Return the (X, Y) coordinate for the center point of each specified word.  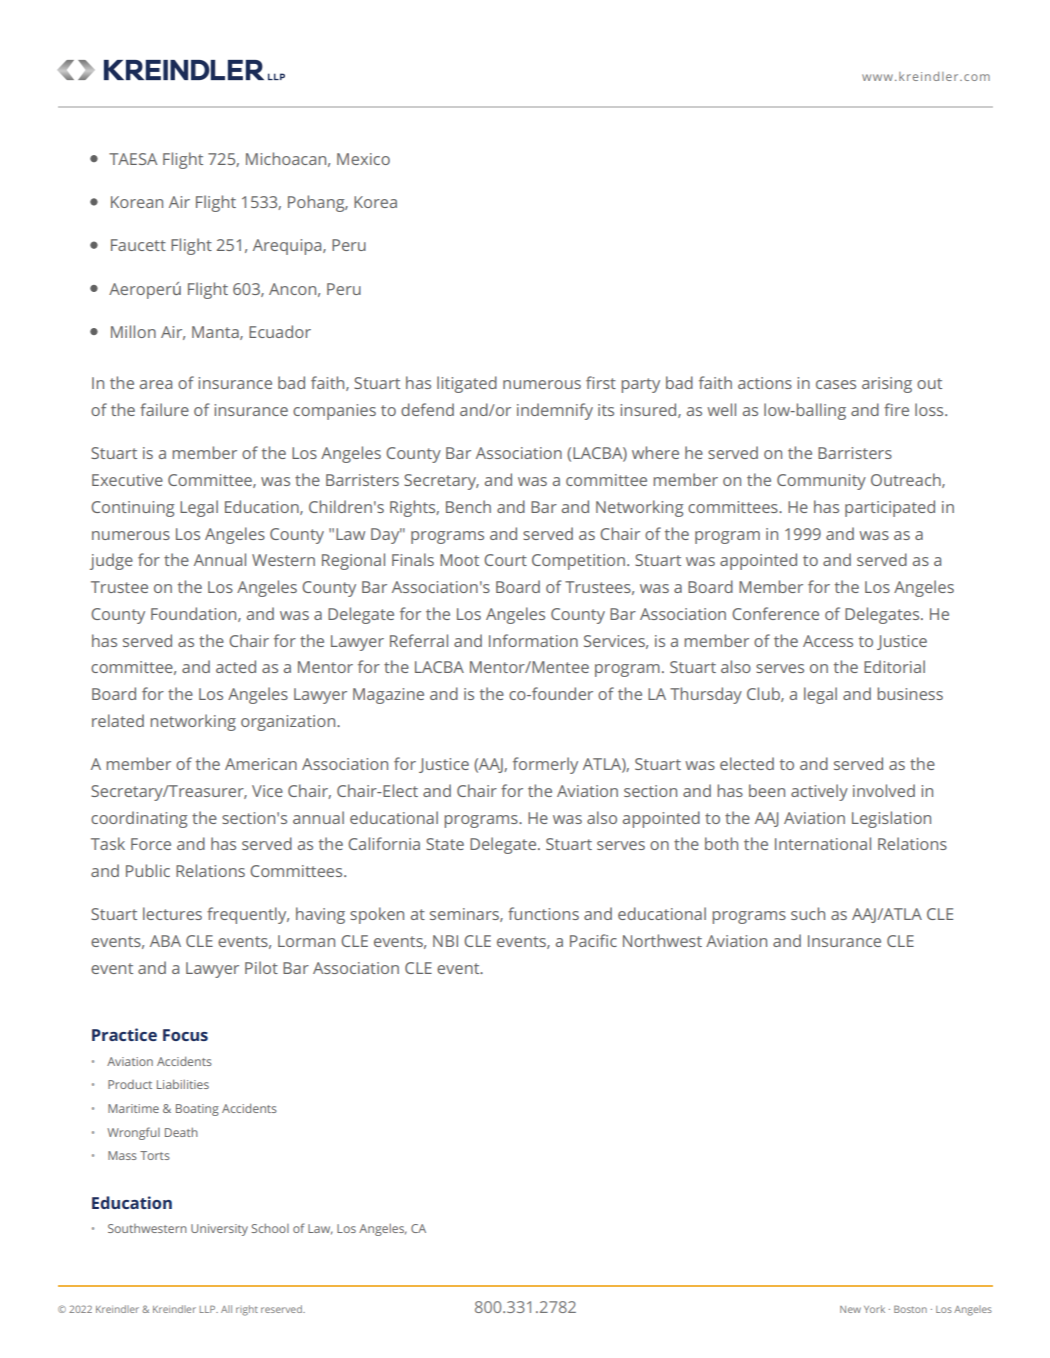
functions (543, 913)
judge (111, 561)
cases (836, 384)
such (808, 913)
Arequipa (288, 247)
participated (890, 508)
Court (505, 560)
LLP (208, 1309)
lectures (172, 913)
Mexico (363, 159)
